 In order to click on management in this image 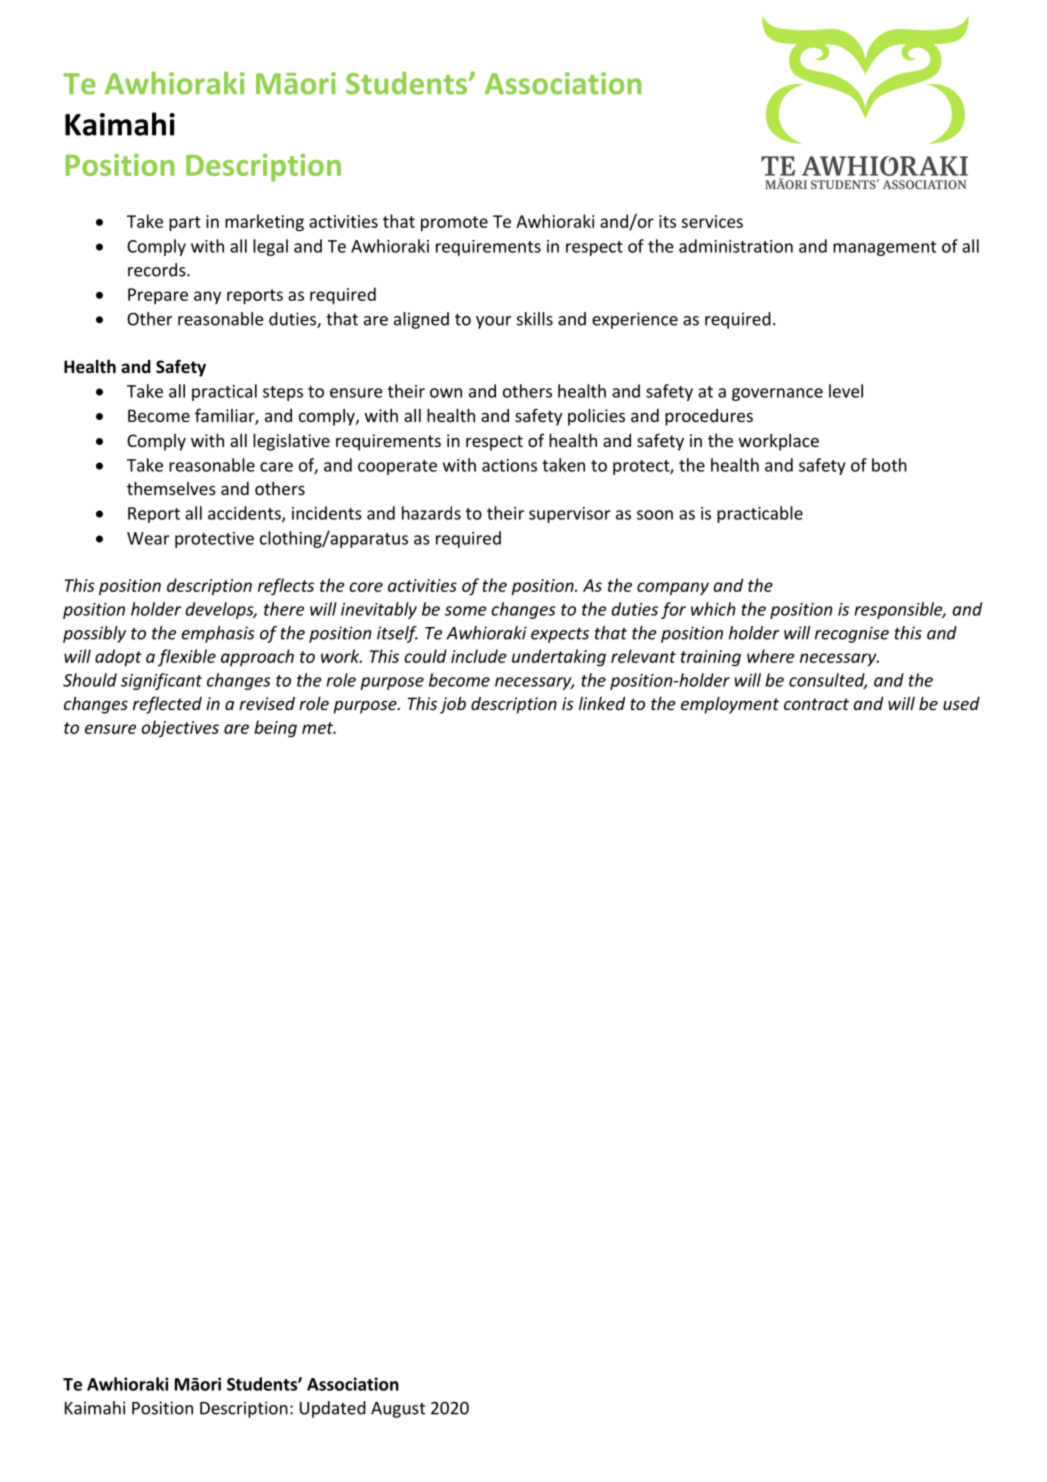, I will do `click(884, 248)`.
